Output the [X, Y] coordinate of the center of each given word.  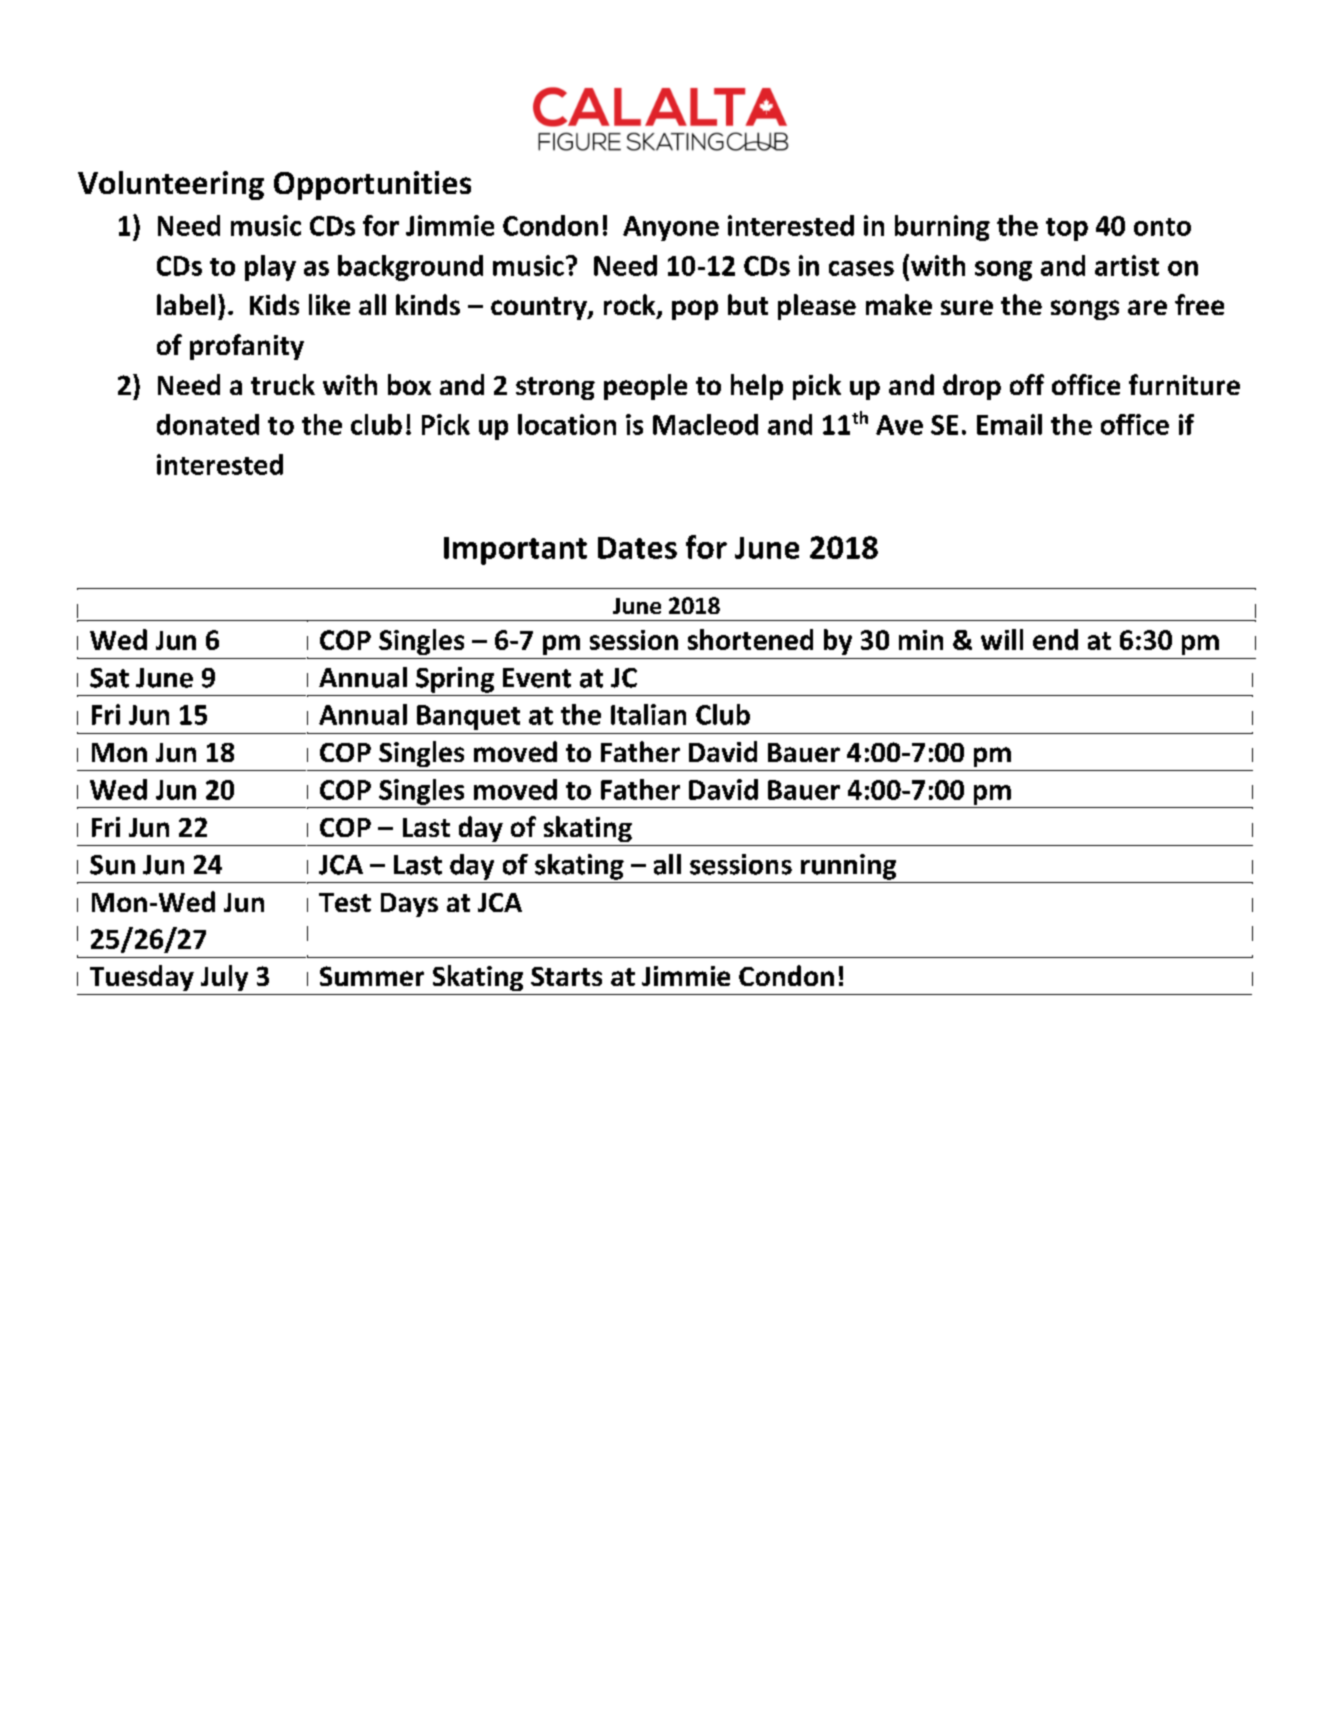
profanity [247, 347]
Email [1009, 424]
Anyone [671, 228]
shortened [750, 639]
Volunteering [171, 185]
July [224, 978]
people [645, 387]
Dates [637, 548]
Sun [112, 865]
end [1055, 639]
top [1067, 229]
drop [972, 387]
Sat [109, 678]
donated [208, 424]
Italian [648, 714]
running [848, 867]
